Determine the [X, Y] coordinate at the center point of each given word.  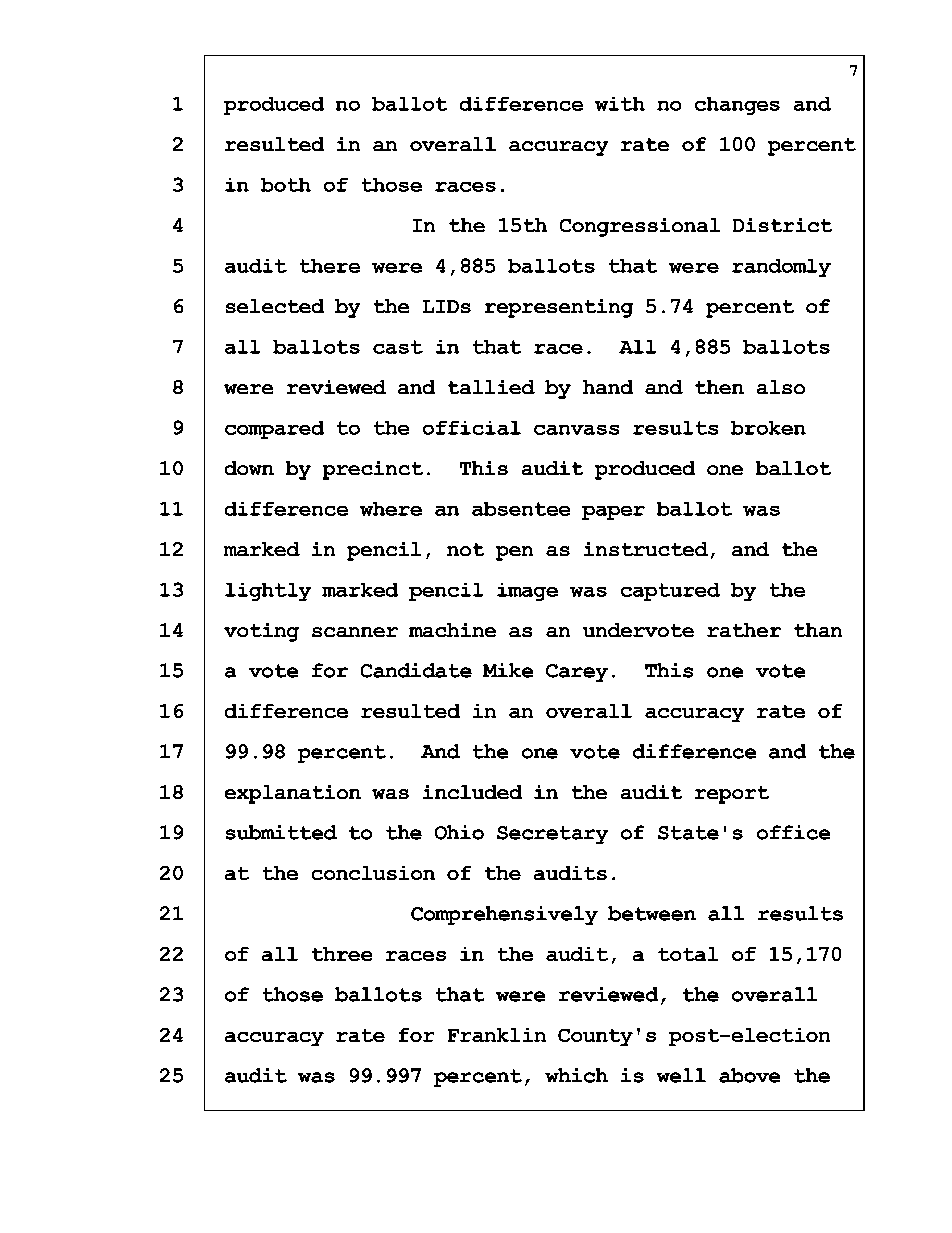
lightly [268, 592]
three [342, 954]
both [286, 185]
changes [737, 106]
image [527, 592]
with [620, 104]
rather [744, 630]
